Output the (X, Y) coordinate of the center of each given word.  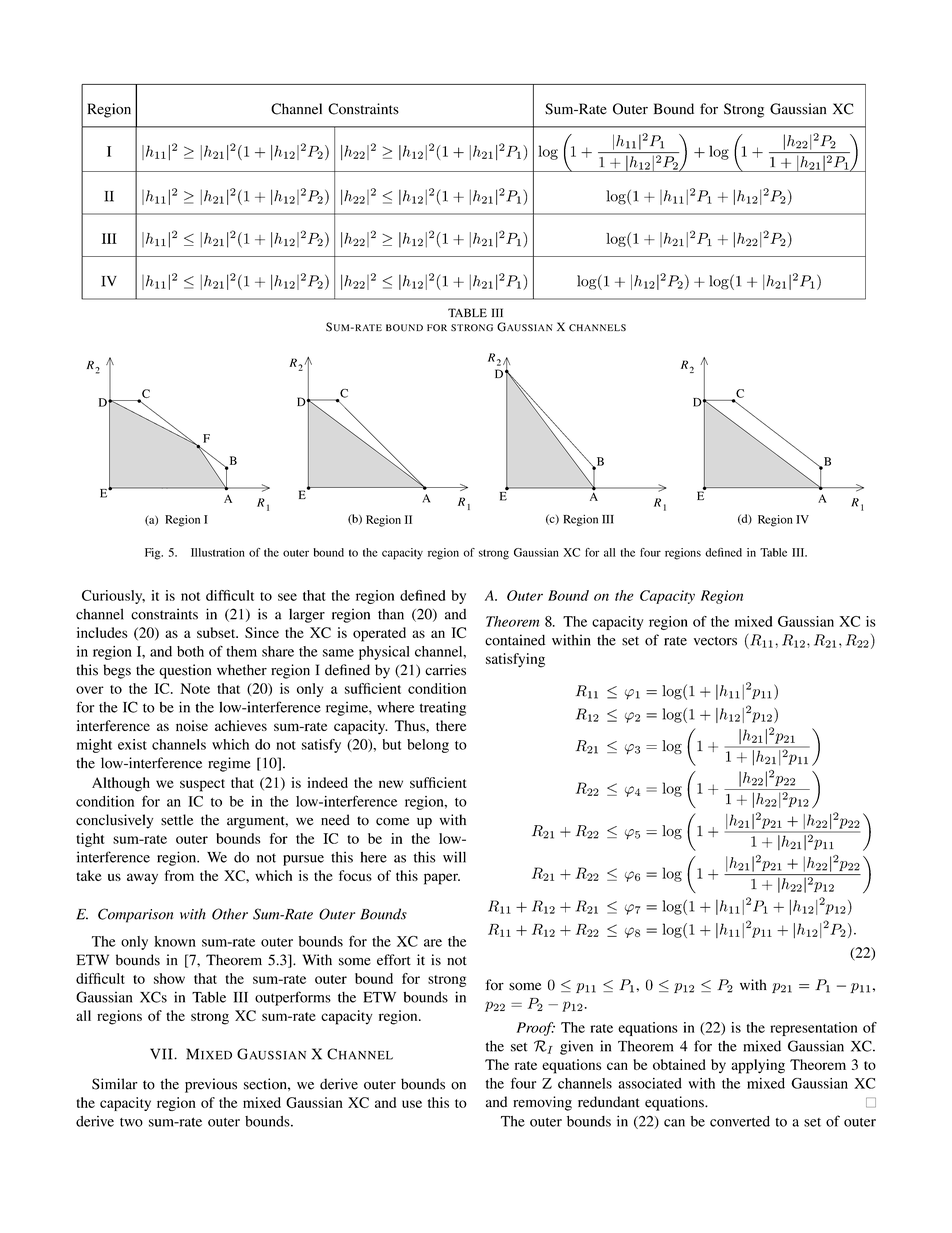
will (454, 857)
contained (515, 640)
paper (442, 879)
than (391, 614)
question (185, 671)
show (169, 978)
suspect (202, 785)
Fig (154, 554)
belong (428, 746)
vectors (715, 641)
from (179, 875)
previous (211, 1085)
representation (813, 1029)
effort (394, 960)
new (391, 784)
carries (445, 670)
